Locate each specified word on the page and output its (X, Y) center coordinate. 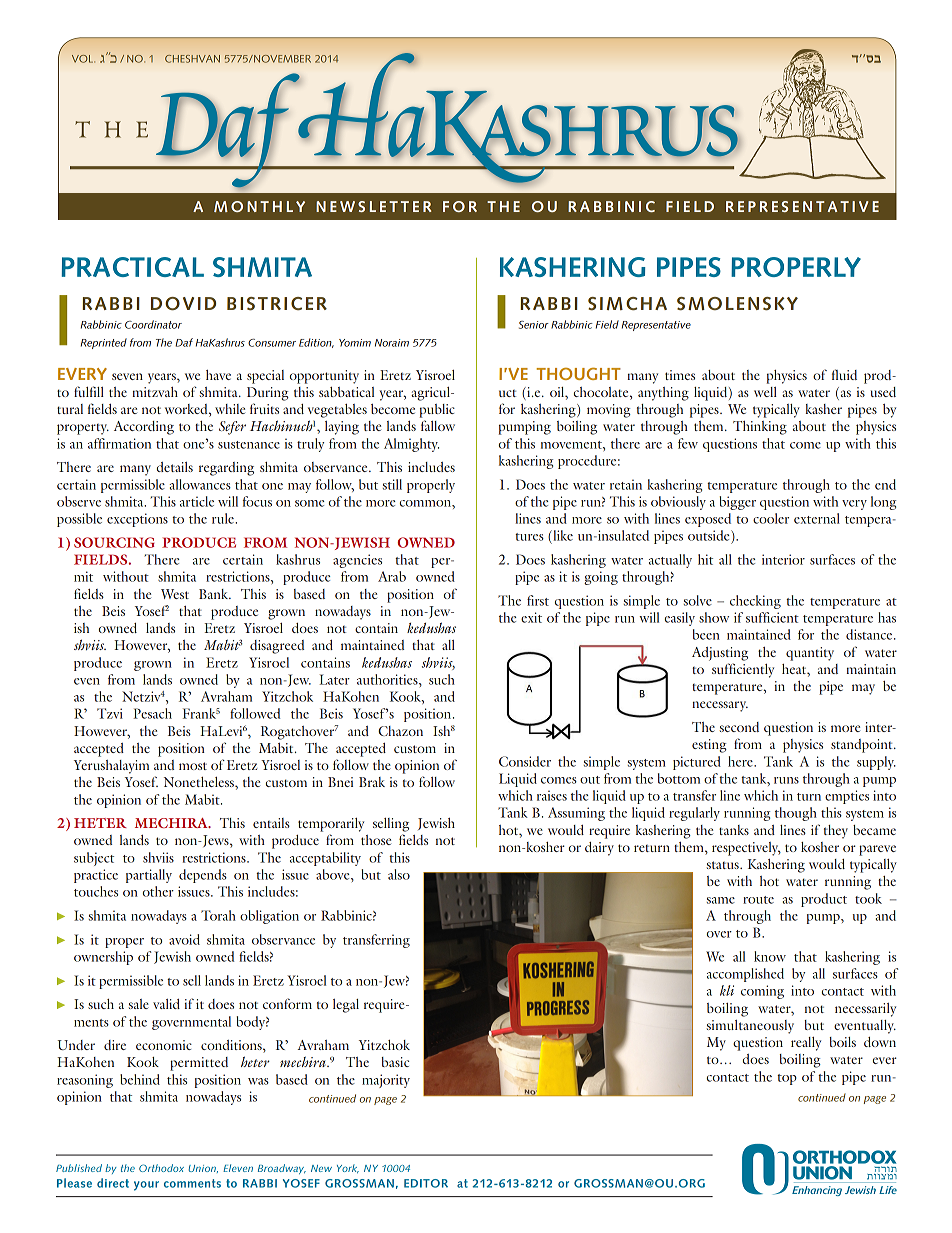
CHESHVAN (192, 59)
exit (531, 617)
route (758, 900)
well (765, 392)
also (399, 874)
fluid (844, 374)
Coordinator (153, 324)
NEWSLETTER (373, 206)
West (175, 594)
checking (755, 602)
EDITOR (426, 1183)
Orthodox (161, 1168)
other (158, 891)
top (787, 1079)
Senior (534, 325)
